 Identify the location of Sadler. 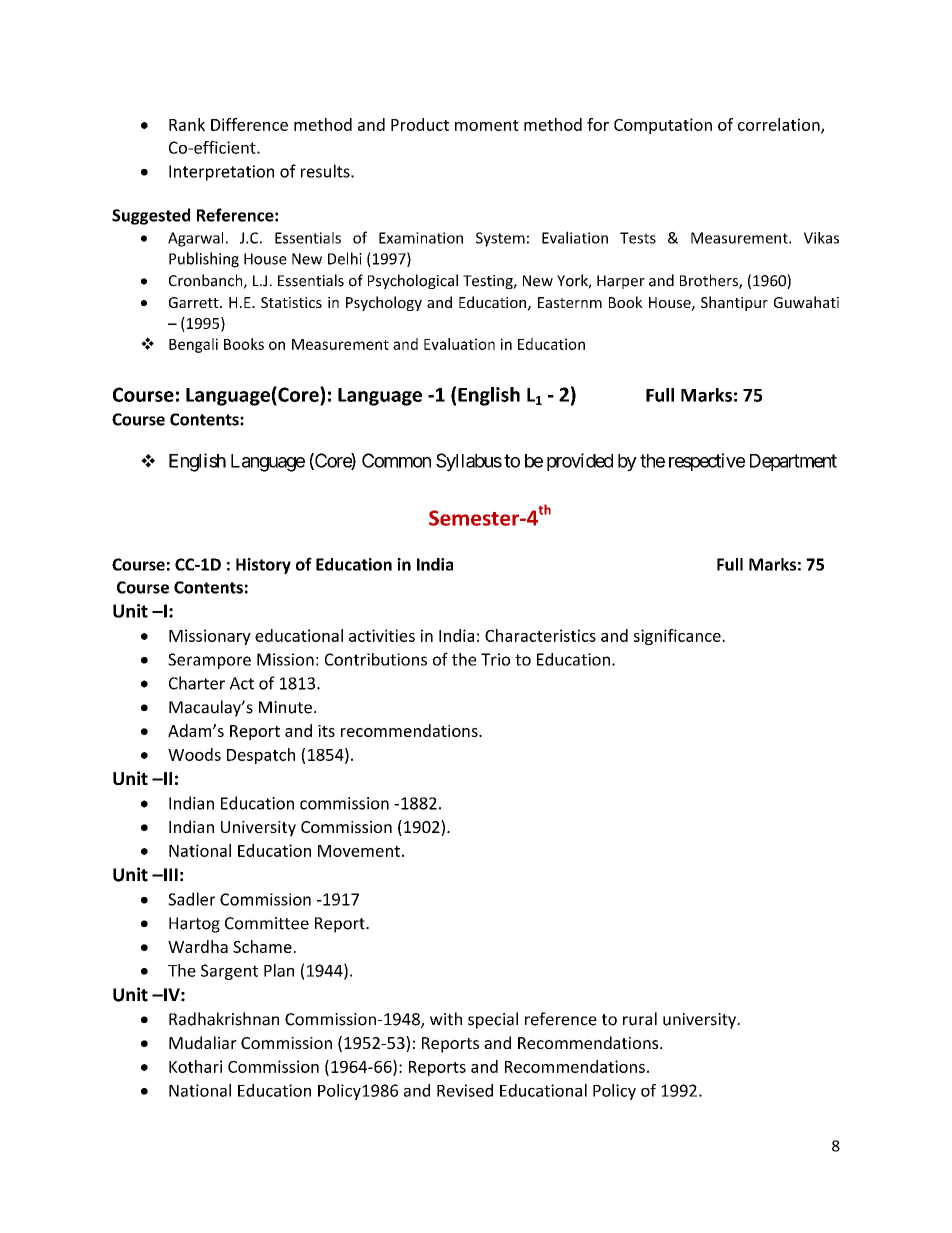
(191, 899).
